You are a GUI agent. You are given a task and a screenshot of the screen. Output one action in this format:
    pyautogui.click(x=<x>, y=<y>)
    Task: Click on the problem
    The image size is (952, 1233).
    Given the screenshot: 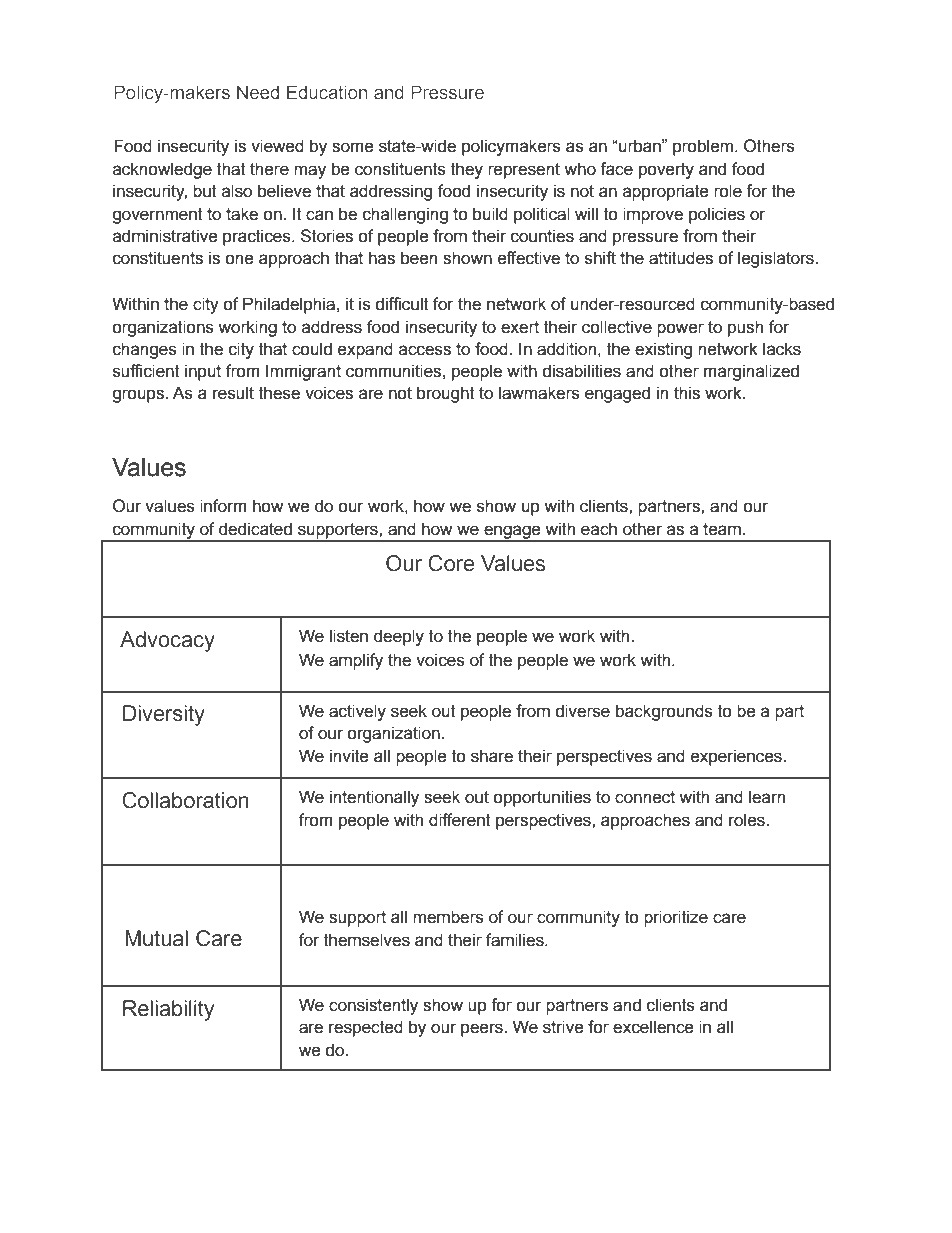 What is the action you would take?
    pyautogui.click(x=704, y=147)
